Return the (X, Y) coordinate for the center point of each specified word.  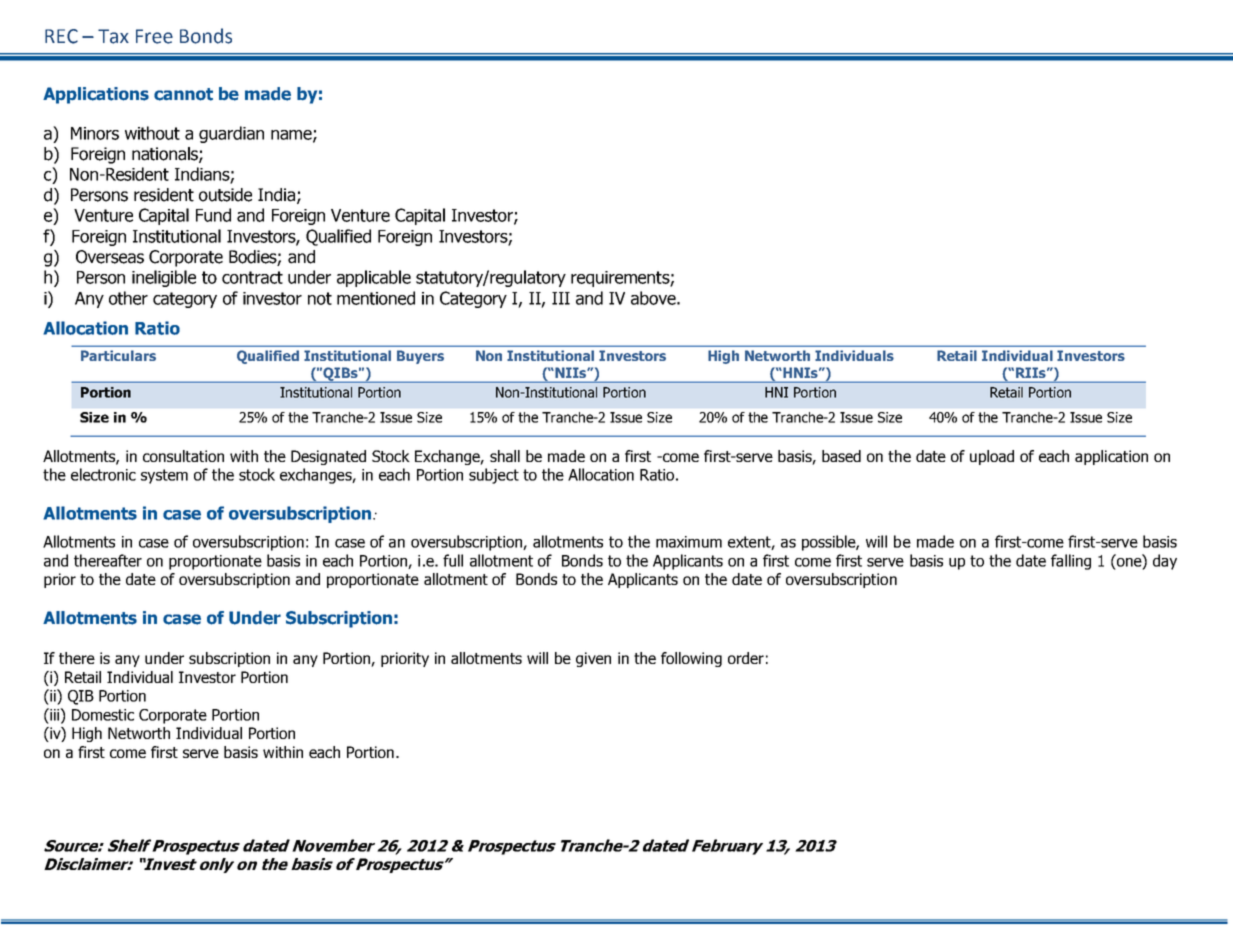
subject (494, 476)
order (746, 658)
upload (992, 457)
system (164, 476)
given (593, 659)
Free (154, 36)
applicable (374, 278)
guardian (231, 134)
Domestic (103, 715)
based (841, 456)
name (292, 136)
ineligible (164, 278)
